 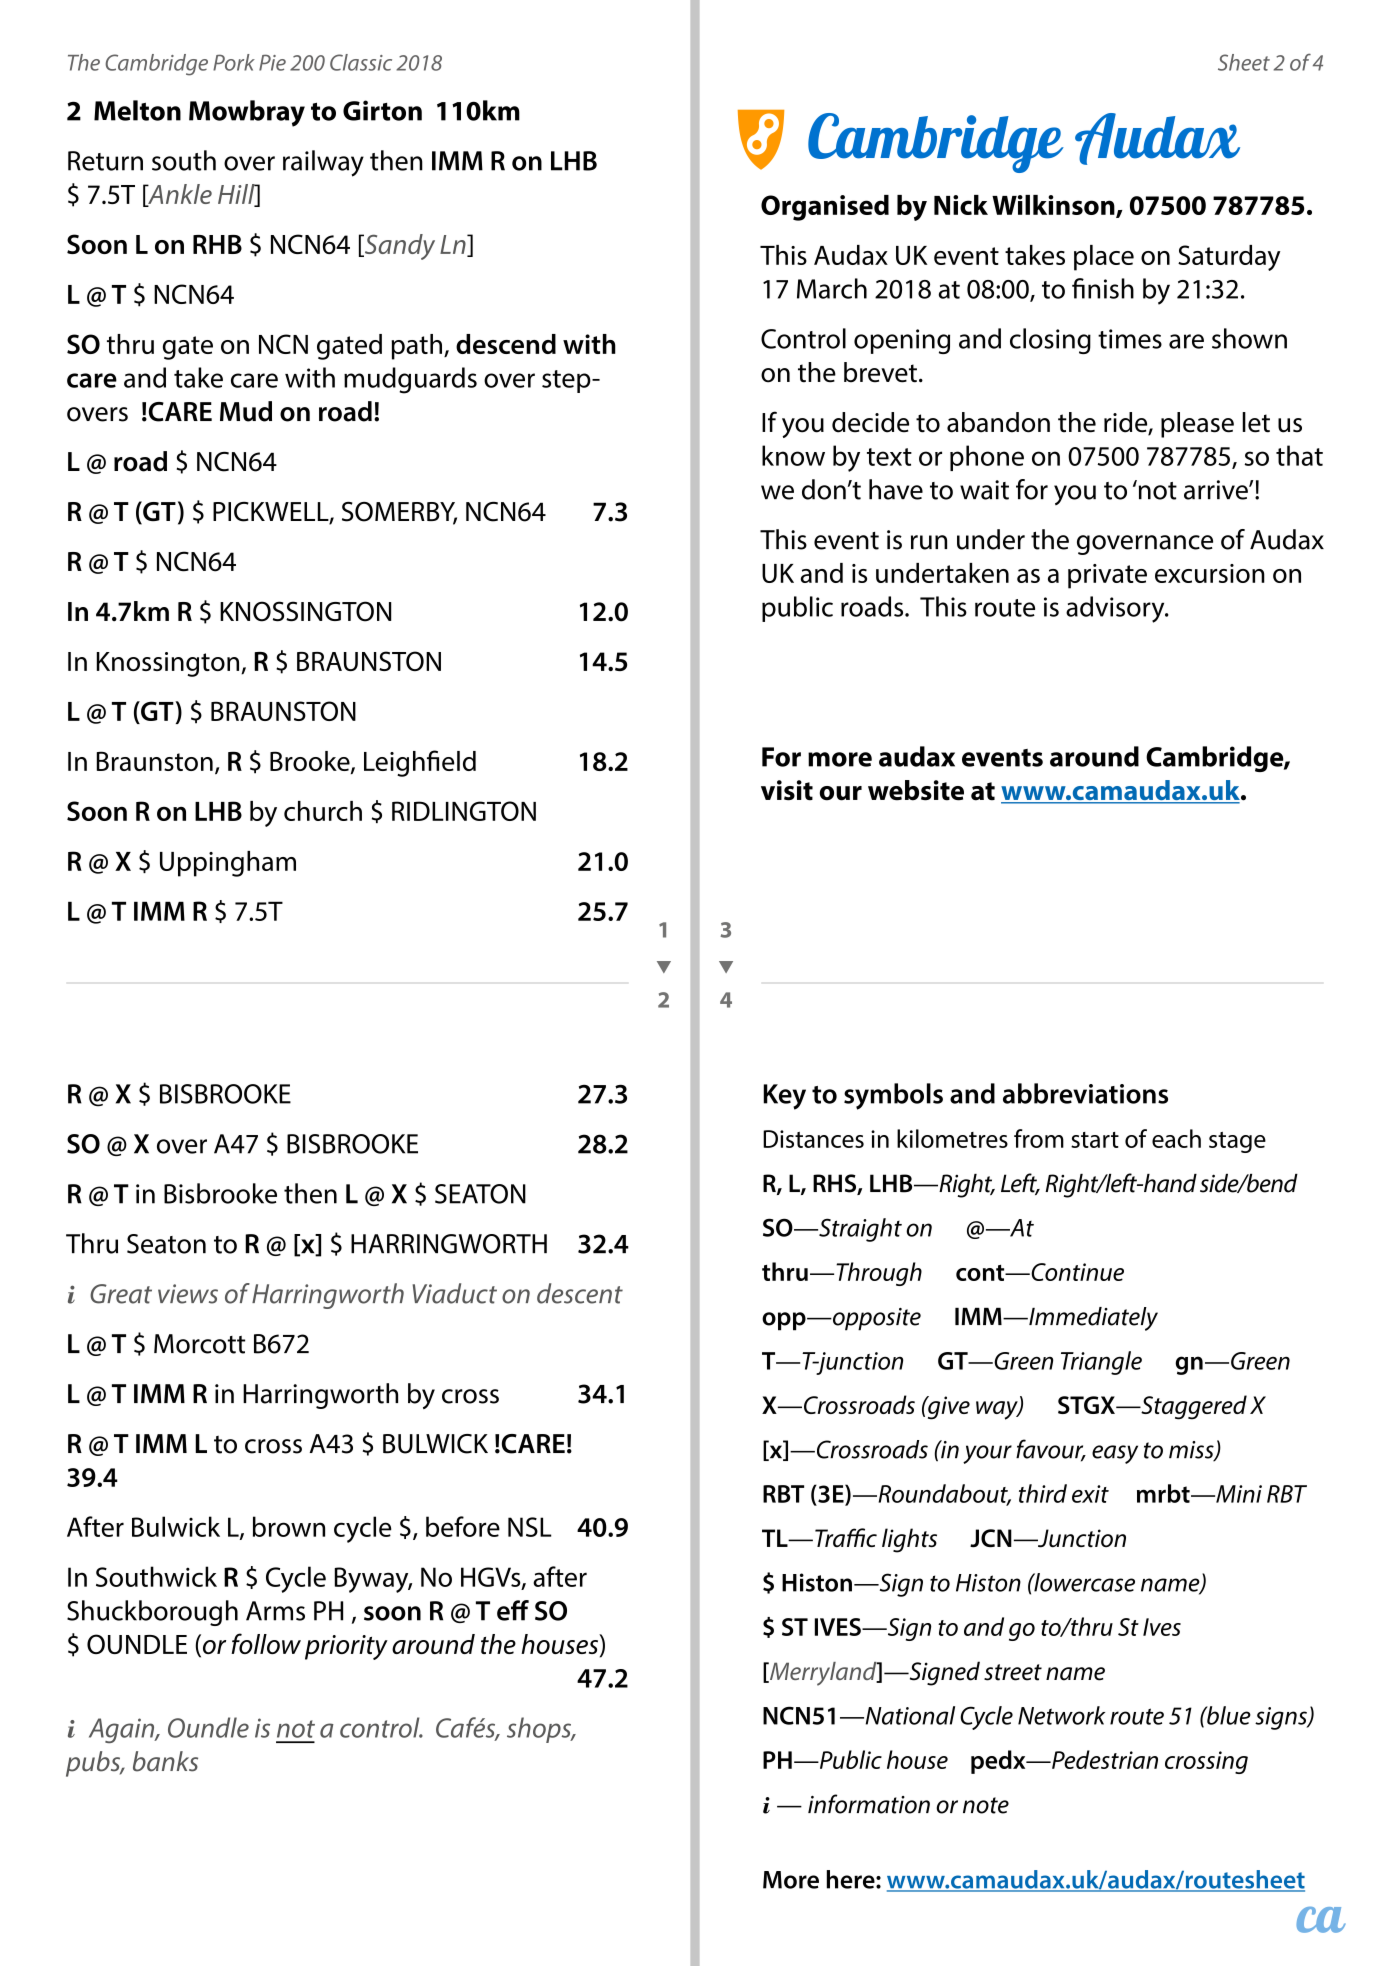 What do you see at coordinates (869, 1804) in the page?
I see `information` at bounding box center [869, 1804].
